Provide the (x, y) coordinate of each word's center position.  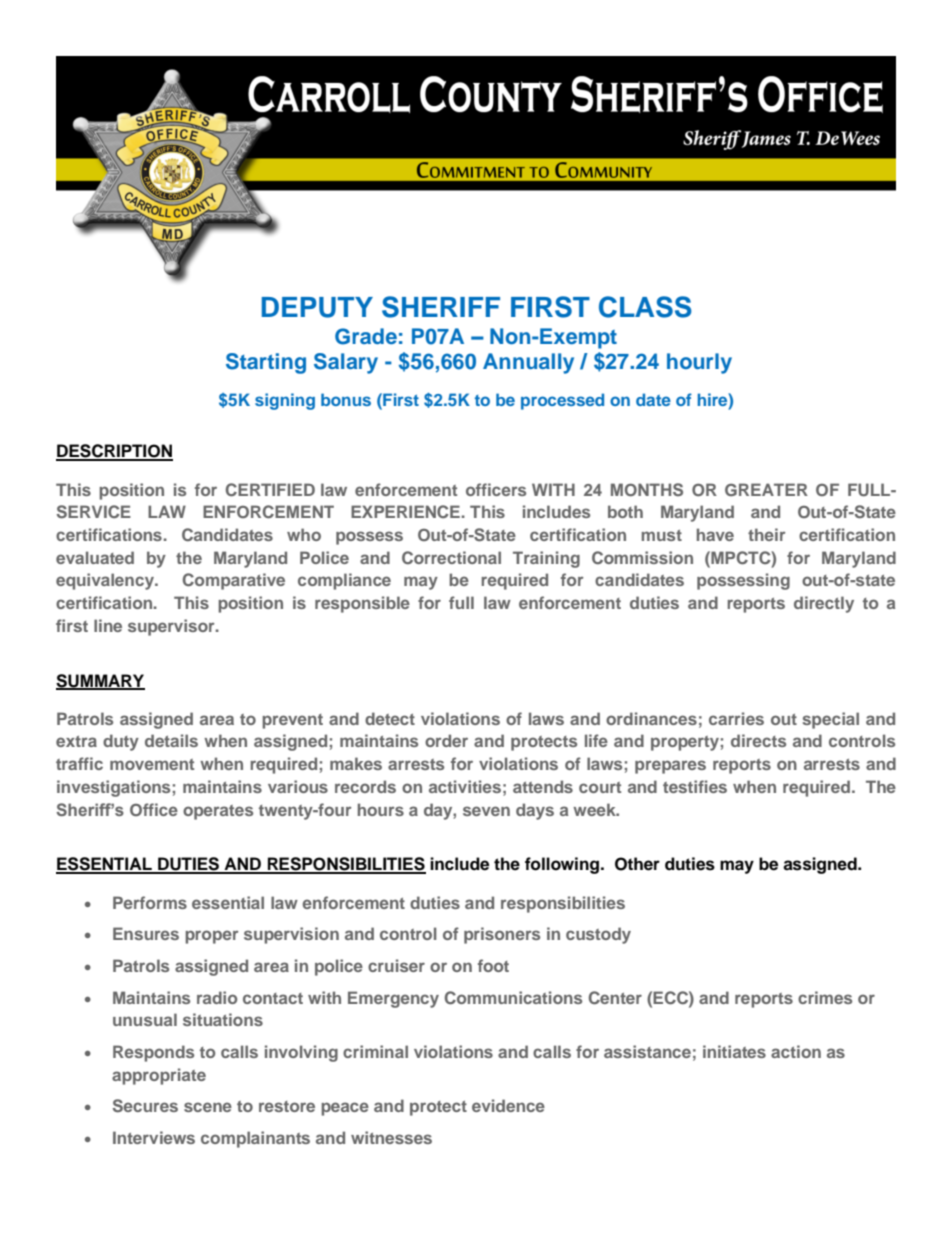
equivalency (106, 581)
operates (218, 812)
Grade (366, 336)
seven (486, 811)
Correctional (451, 558)
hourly (699, 363)
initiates (734, 1051)
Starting (266, 363)
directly (824, 604)
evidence (508, 1105)
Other (637, 864)
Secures (145, 1106)
